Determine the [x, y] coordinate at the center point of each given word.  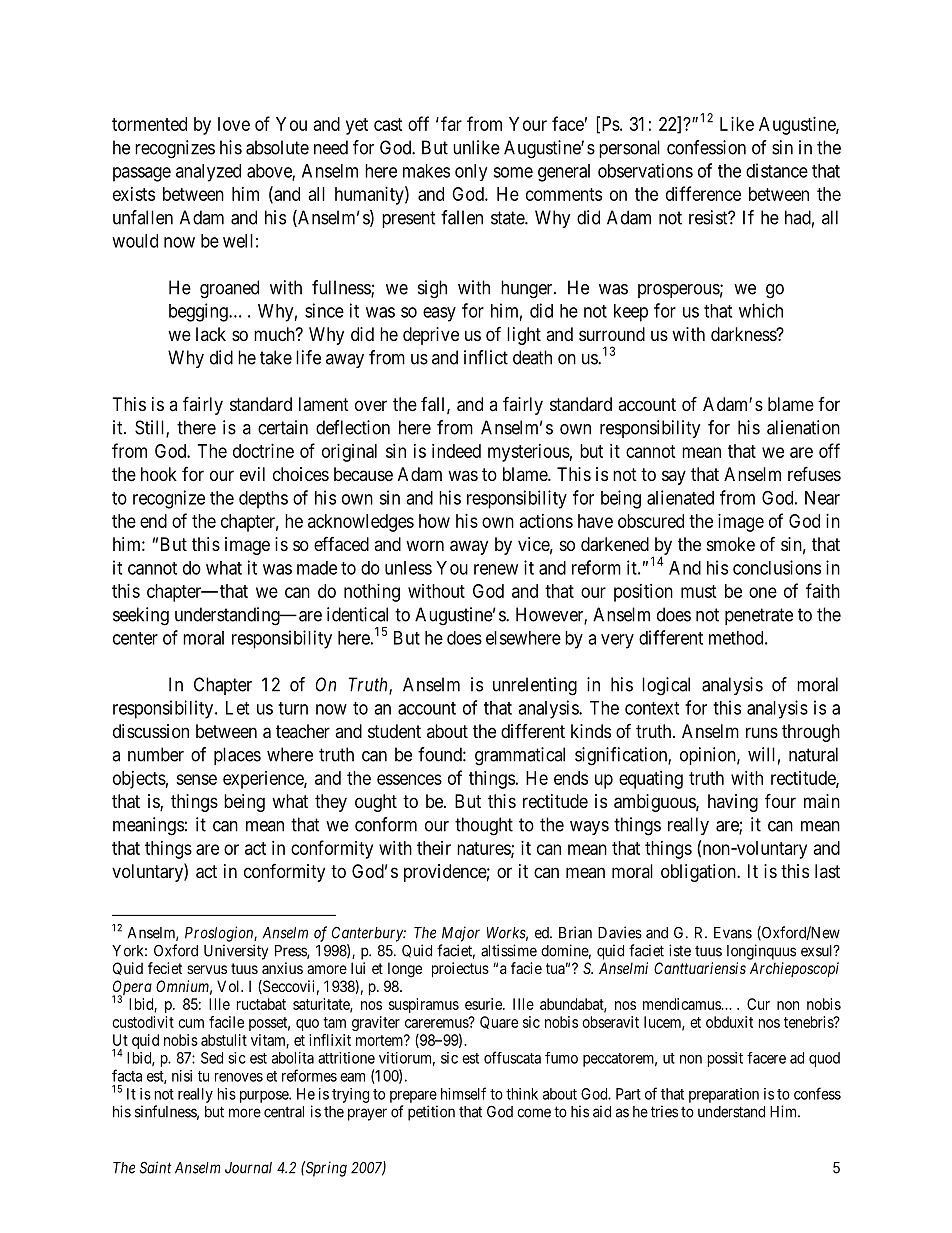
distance [777, 170]
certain [283, 427]
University [236, 952]
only [471, 172]
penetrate [759, 616]
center [135, 638]
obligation [699, 873]
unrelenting [535, 686]
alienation [803, 427]
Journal [248, 1168]
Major [461, 934]
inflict [486, 357]
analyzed [208, 173]
